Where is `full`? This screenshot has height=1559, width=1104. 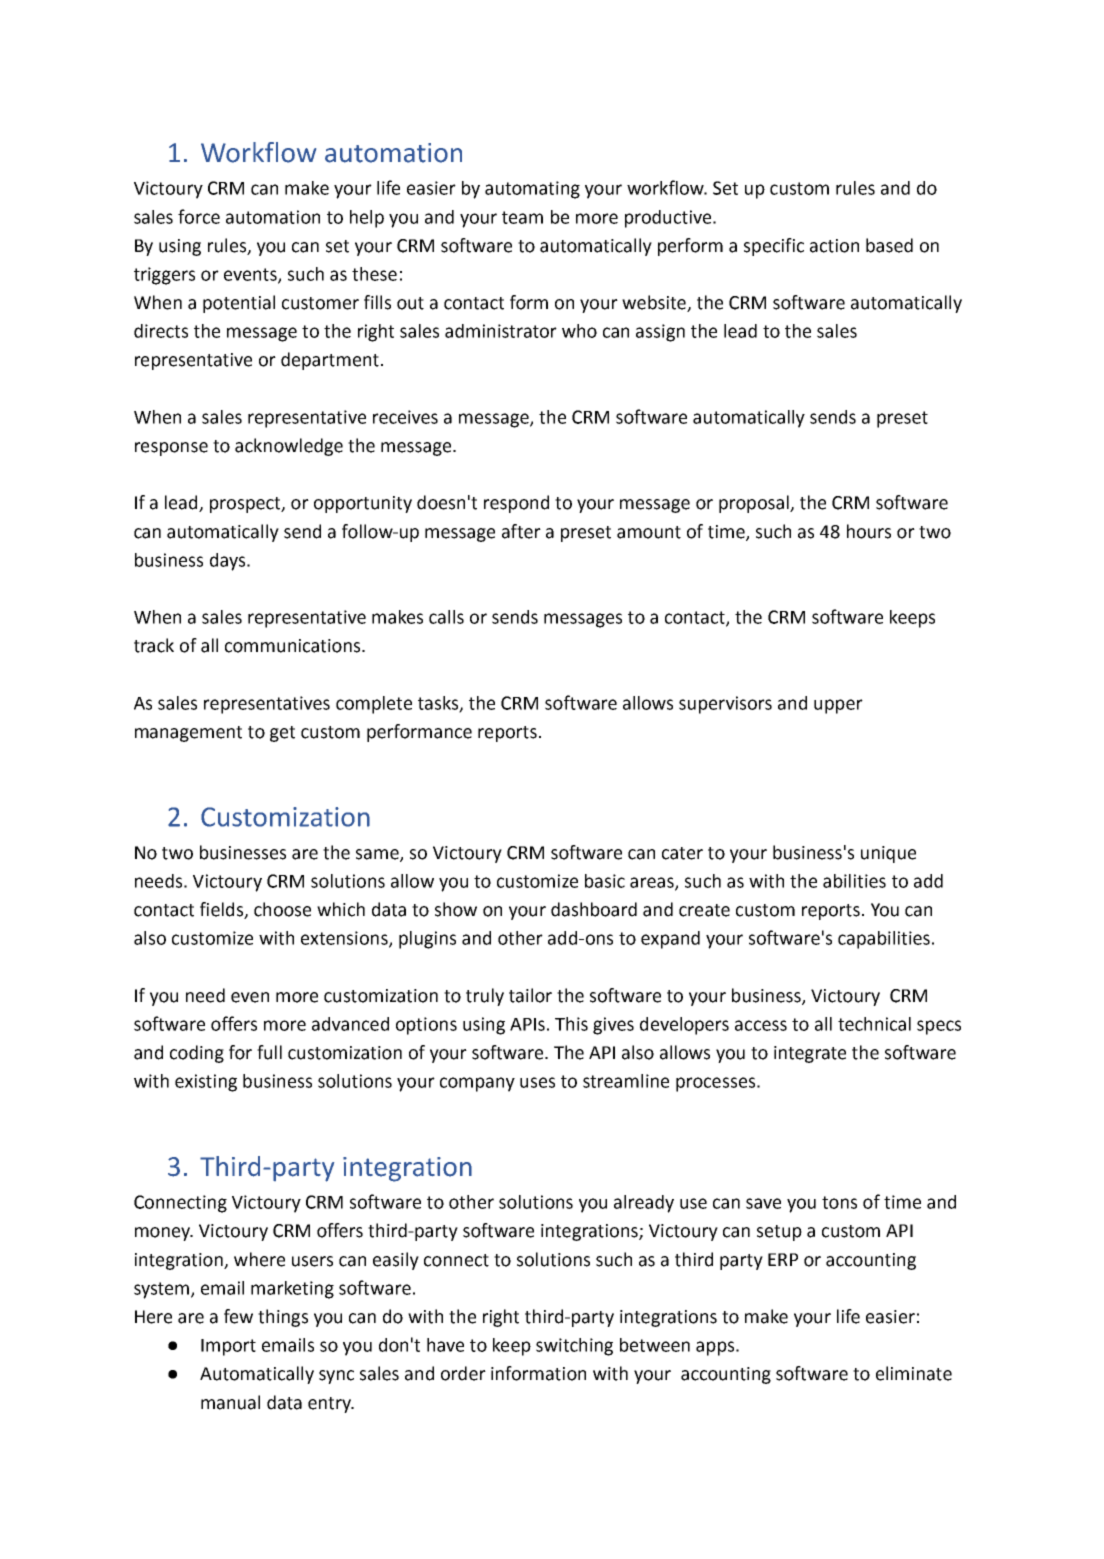
full is located at coordinates (269, 1052).
